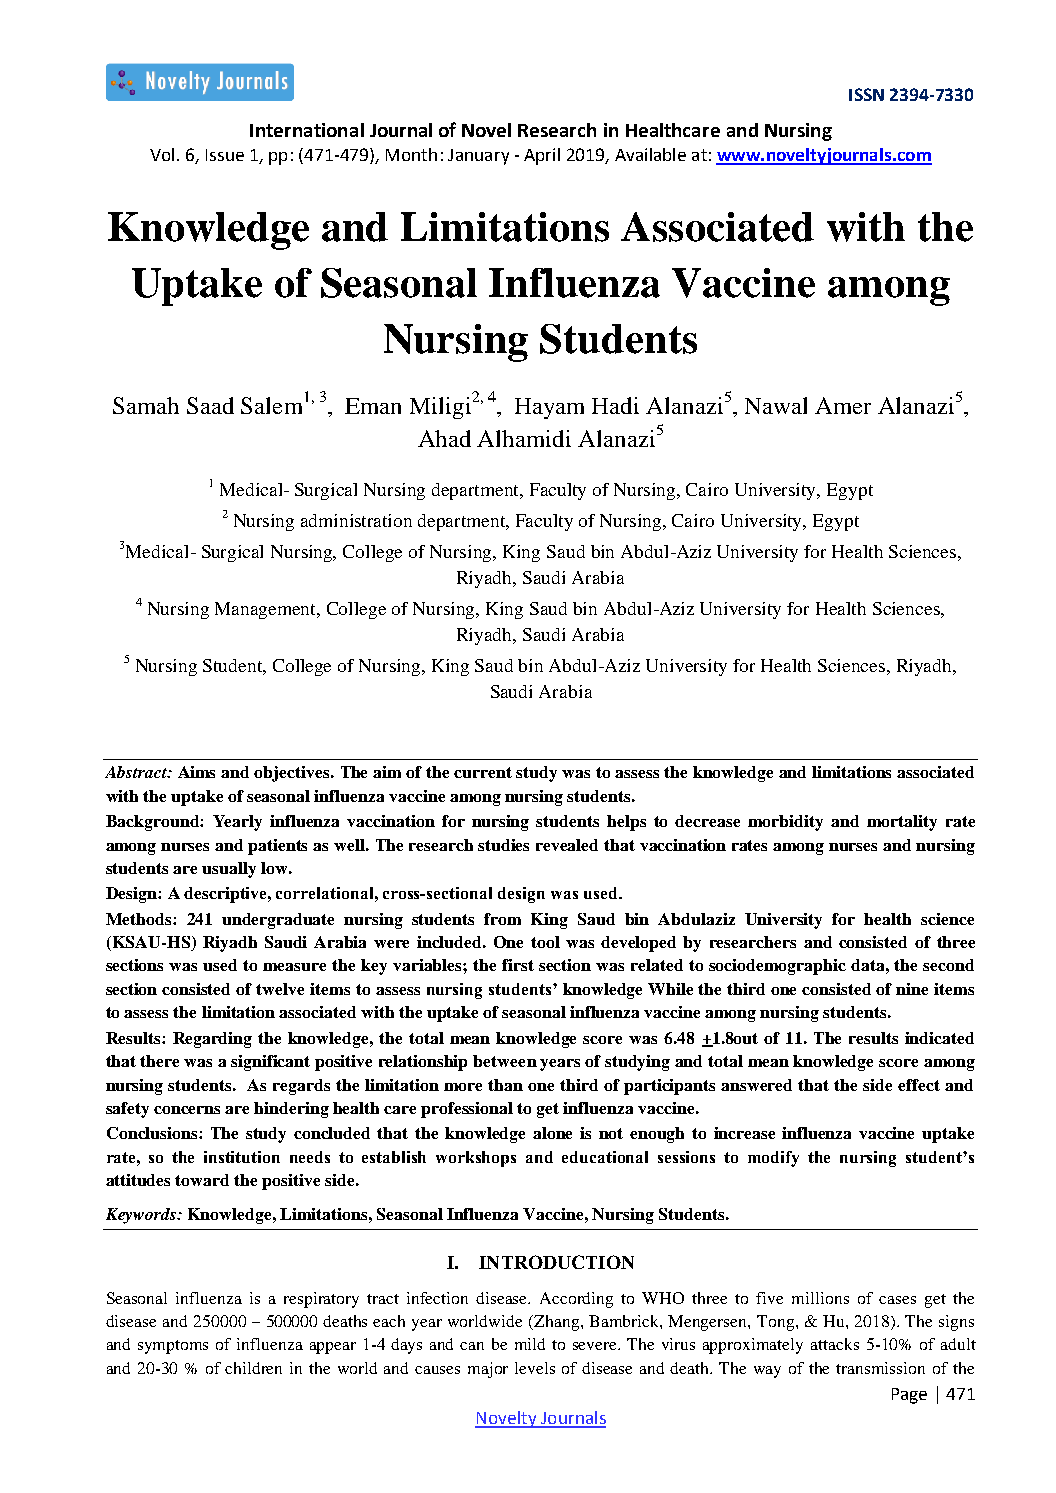  What do you see at coordinates (267, 610) in the screenshot?
I see `Management` at bounding box center [267, 610].
